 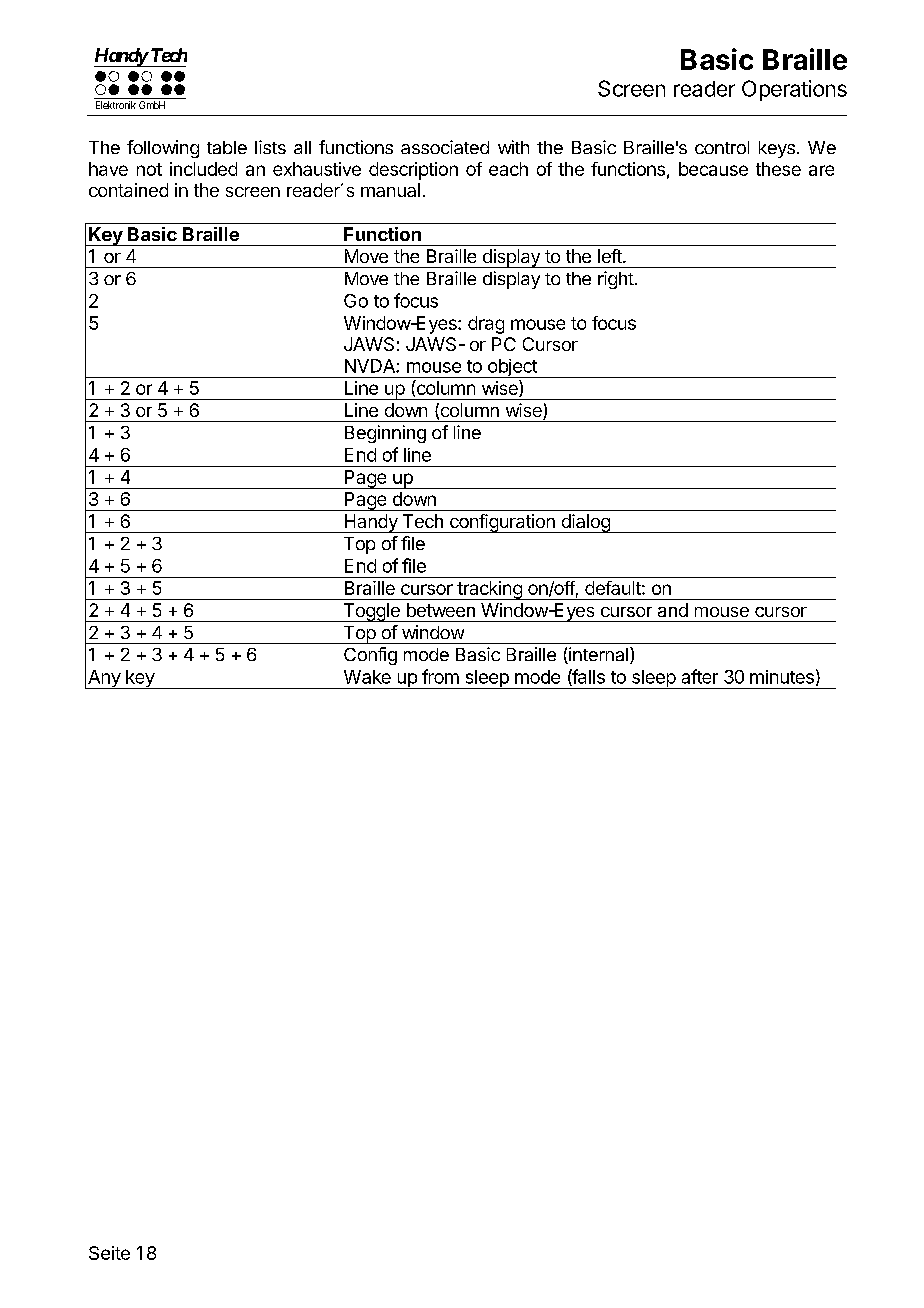 What do you see at coordinates (782, 677) in the screenshot?
I see `minutes` at bounding box center [782, 677].
